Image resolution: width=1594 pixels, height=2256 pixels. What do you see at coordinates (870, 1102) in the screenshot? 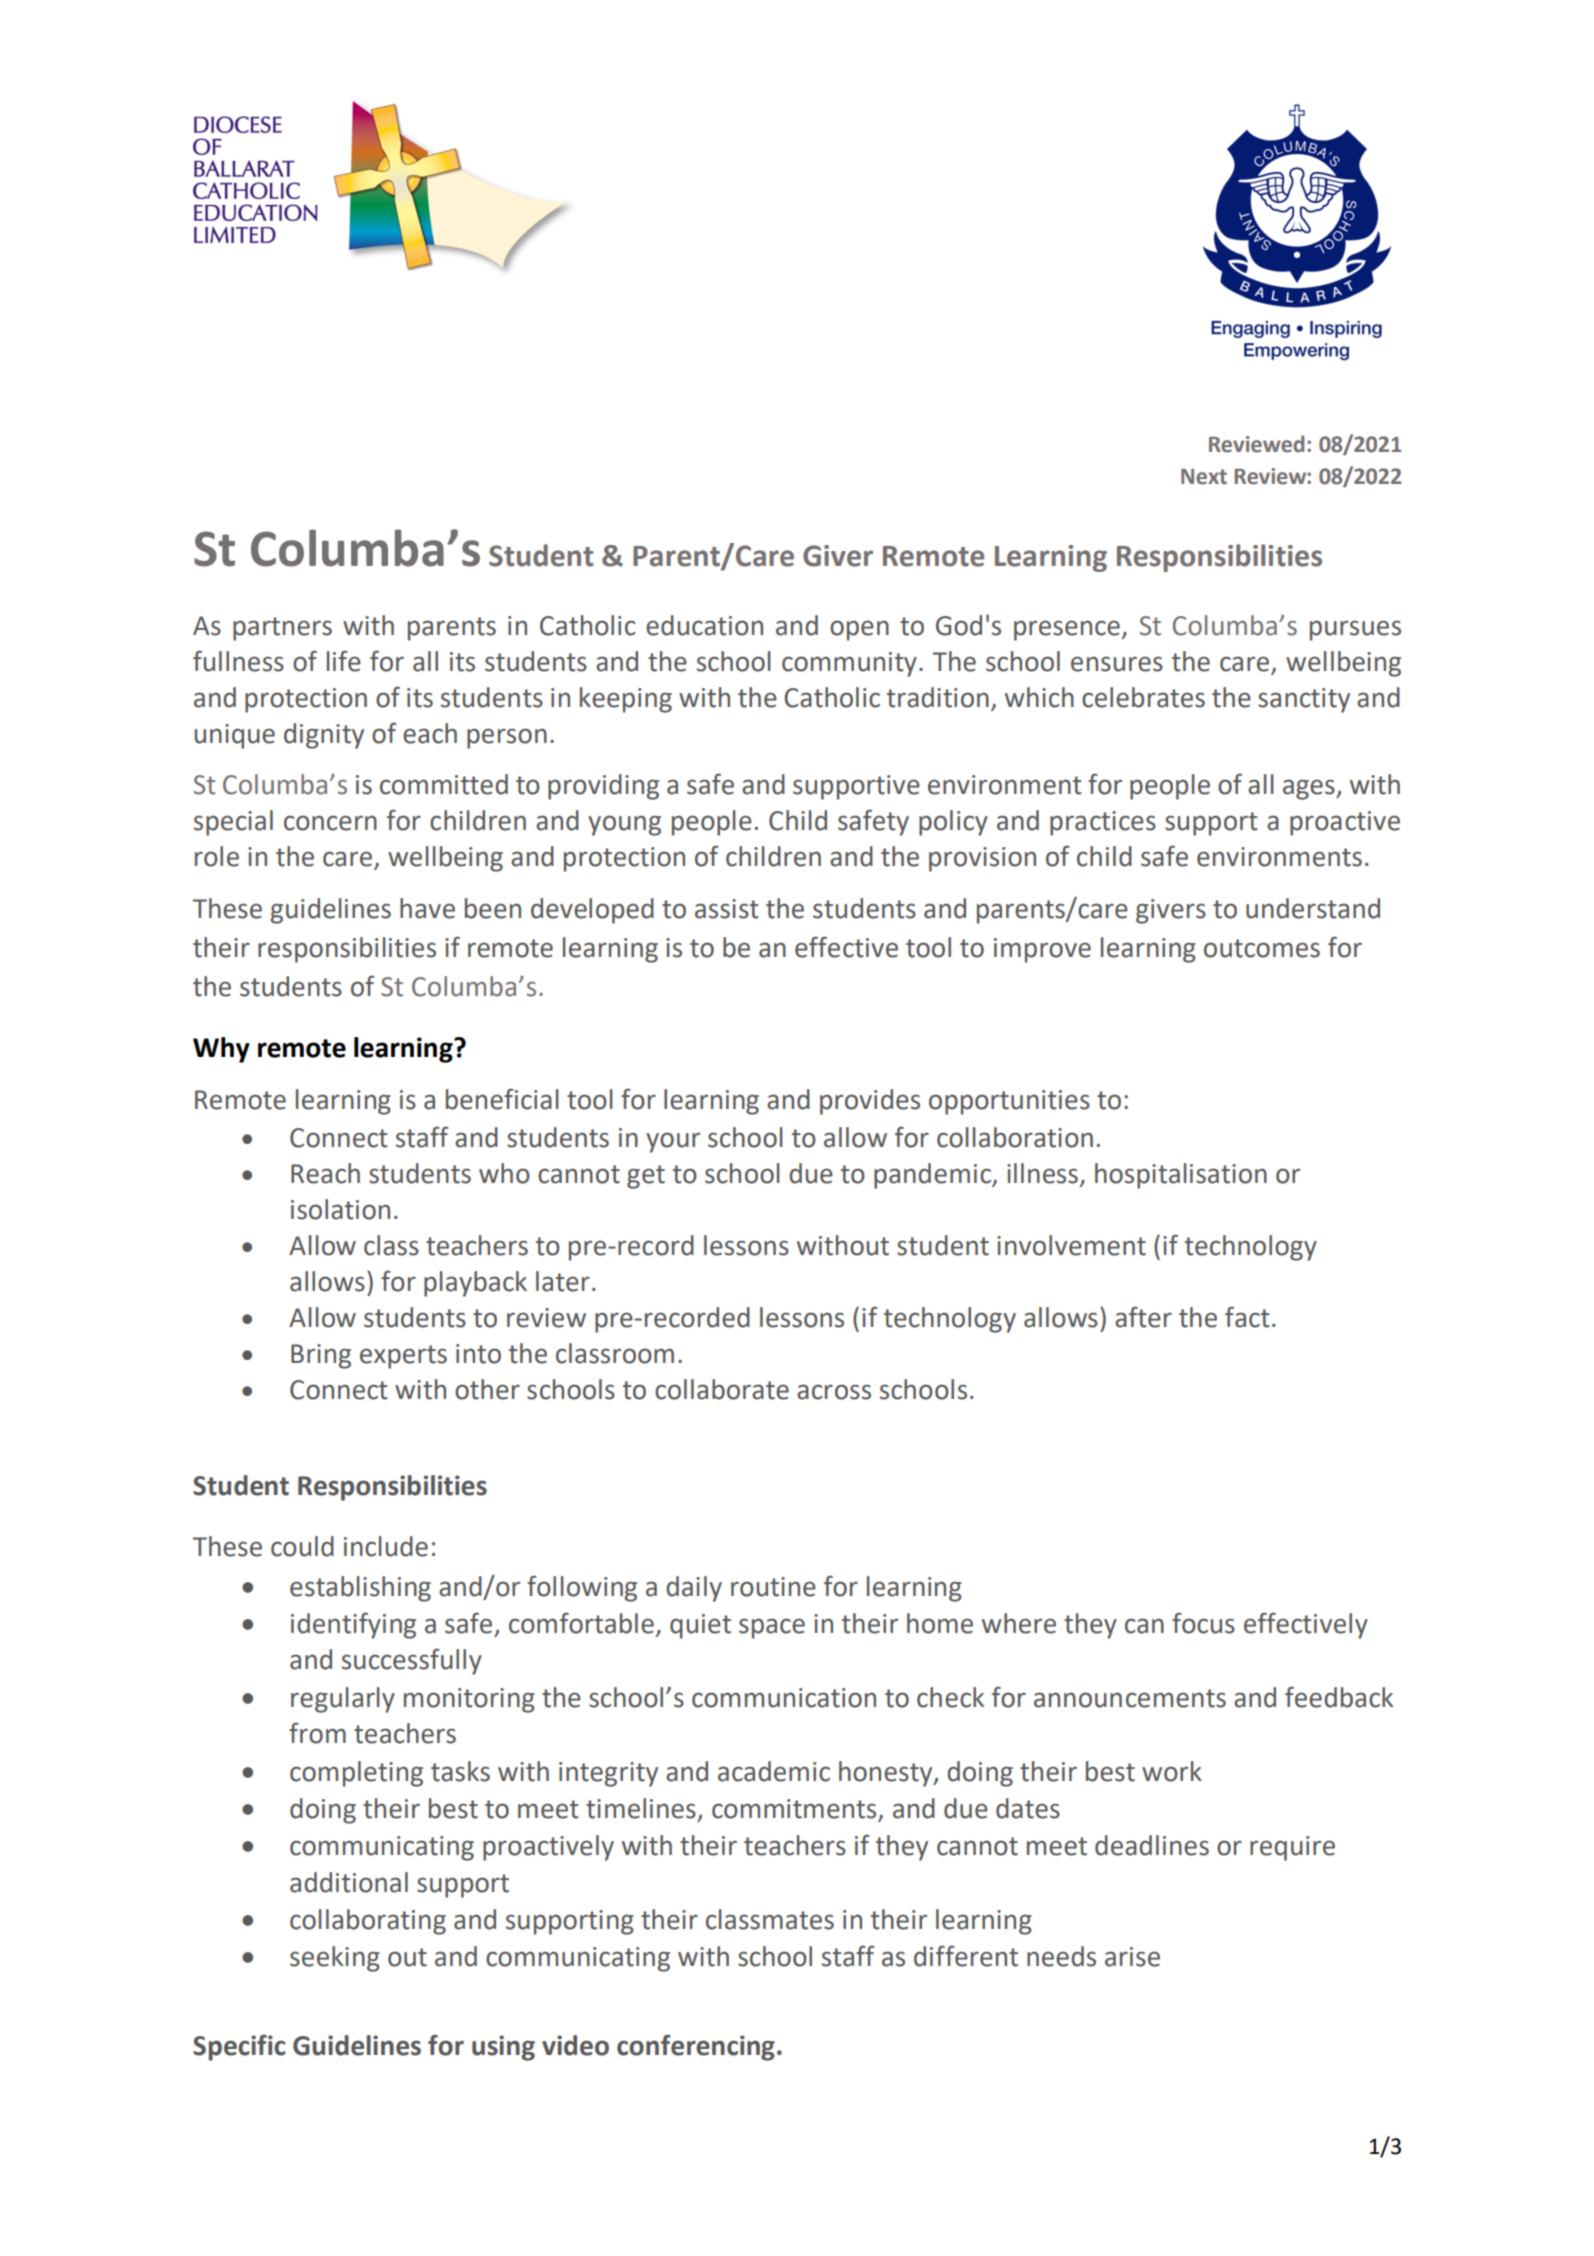
I see `provides` at bounding box center [870, 1102].
